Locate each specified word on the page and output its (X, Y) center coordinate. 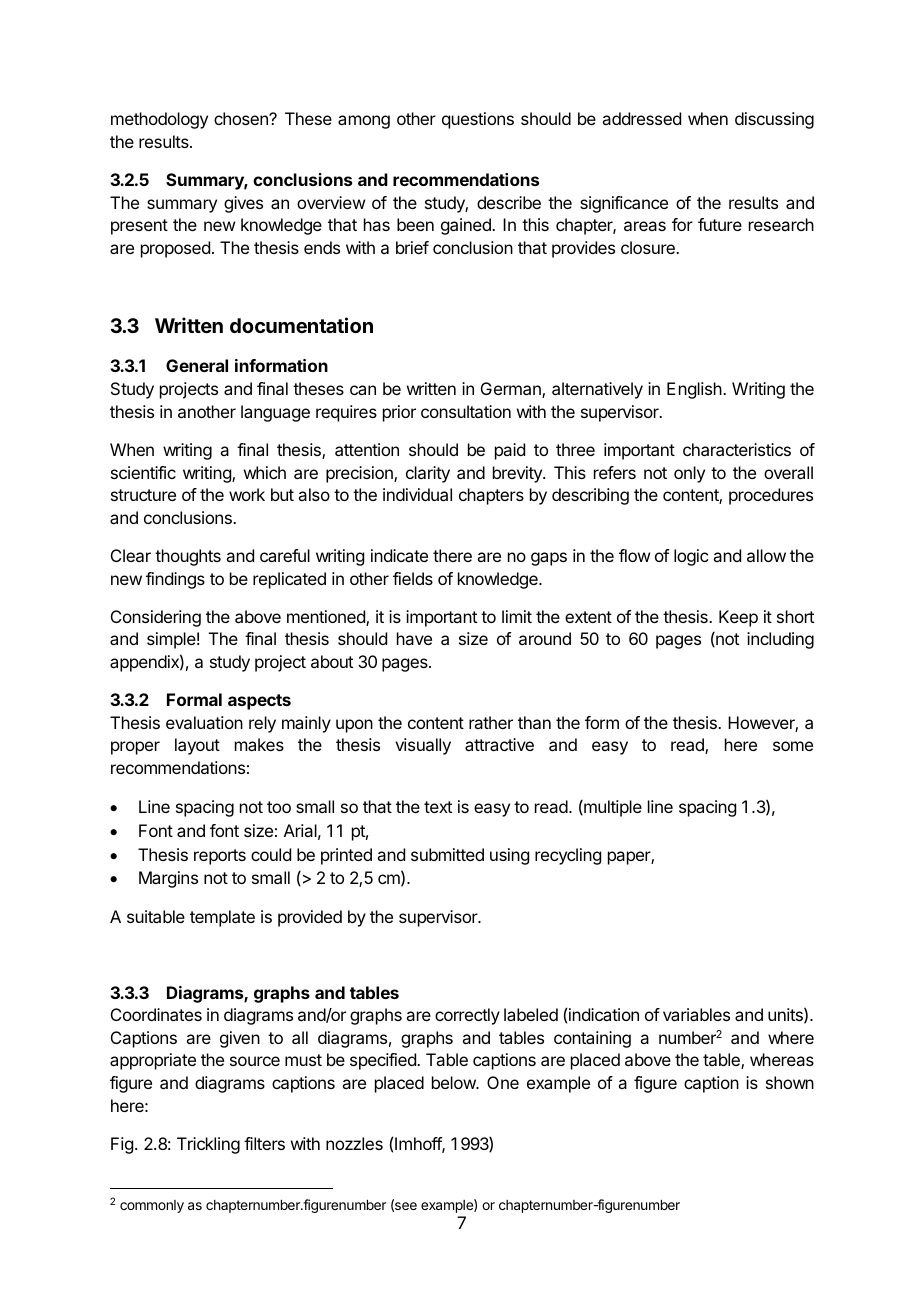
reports (220, 857)
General (197, 365)
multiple (612, 808)
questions (478, 120)
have (414, 638)
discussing (774, 120)
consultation (466, 411)
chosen (242, 118)
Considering (156, 618)
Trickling (208, 1145)
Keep (738, 618)
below (455, 1082)
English (695, 390)
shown (790, 1082)
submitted (447, 854)
